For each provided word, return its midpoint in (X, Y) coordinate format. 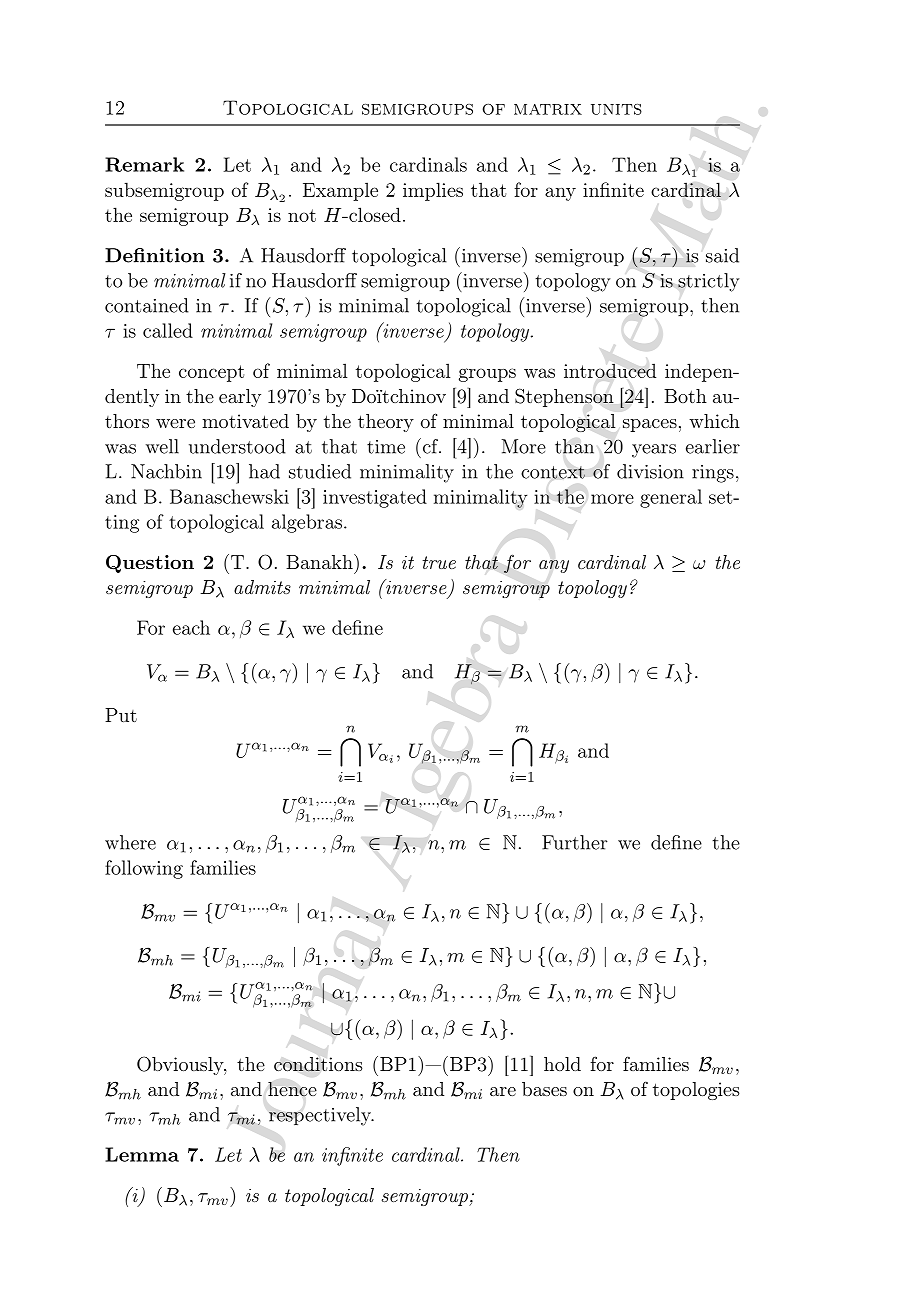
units (616, 109)
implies (433, 191)
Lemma (142, 1154)
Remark (144, 164)
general (671, 498)
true (439, 562)
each (191, 627)
